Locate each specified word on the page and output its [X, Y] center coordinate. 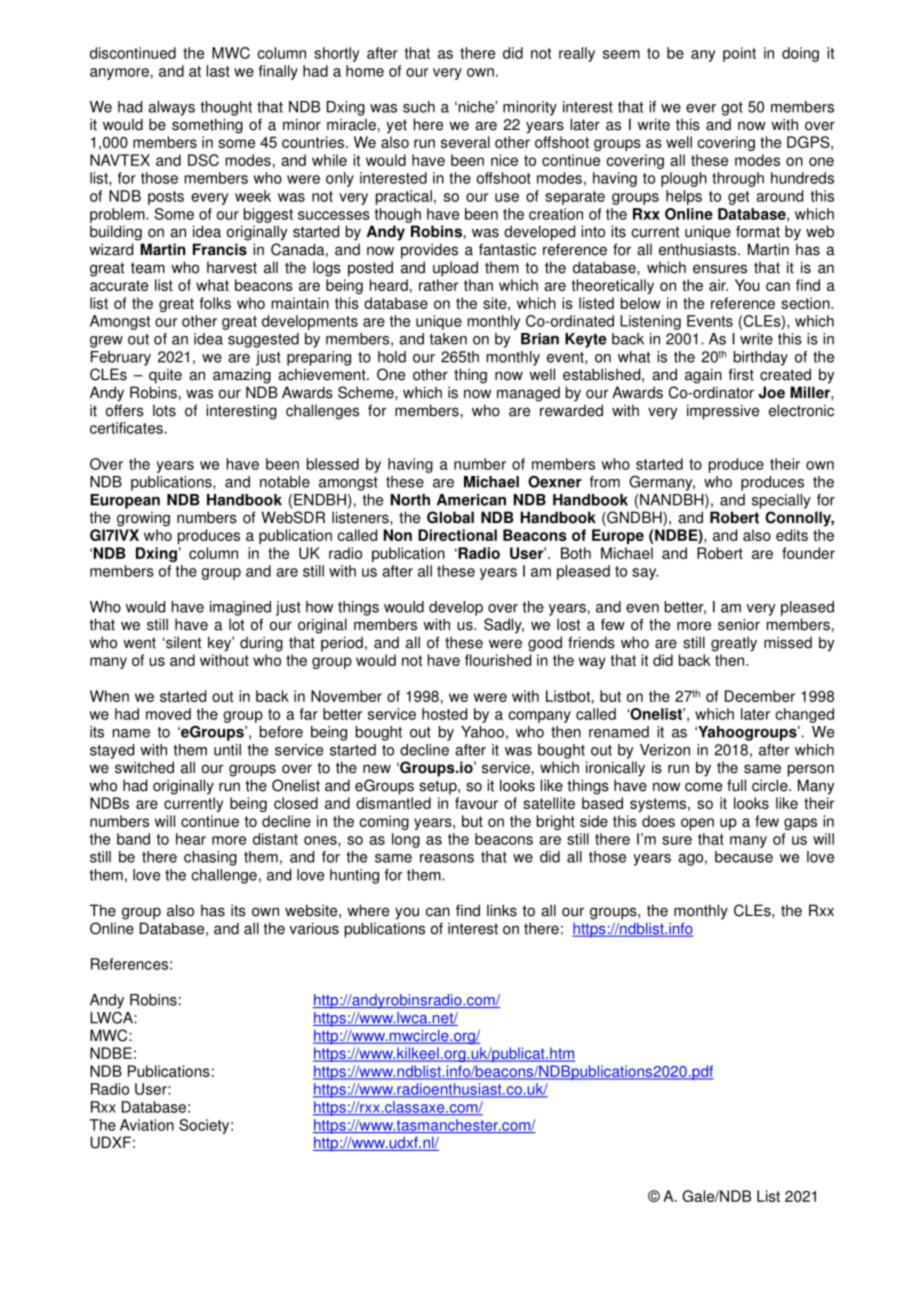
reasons [447, 858]
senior [739, 624]
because [744, 857]
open [697, 824]
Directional [457, 535]
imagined [240, 608]
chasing [210, 858]
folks [215, 303]
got [732, 109]
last [218, 71]
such [419, 107]
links [502, 910]
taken [448, 339]
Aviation [147, 1125]
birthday [761, 358]
